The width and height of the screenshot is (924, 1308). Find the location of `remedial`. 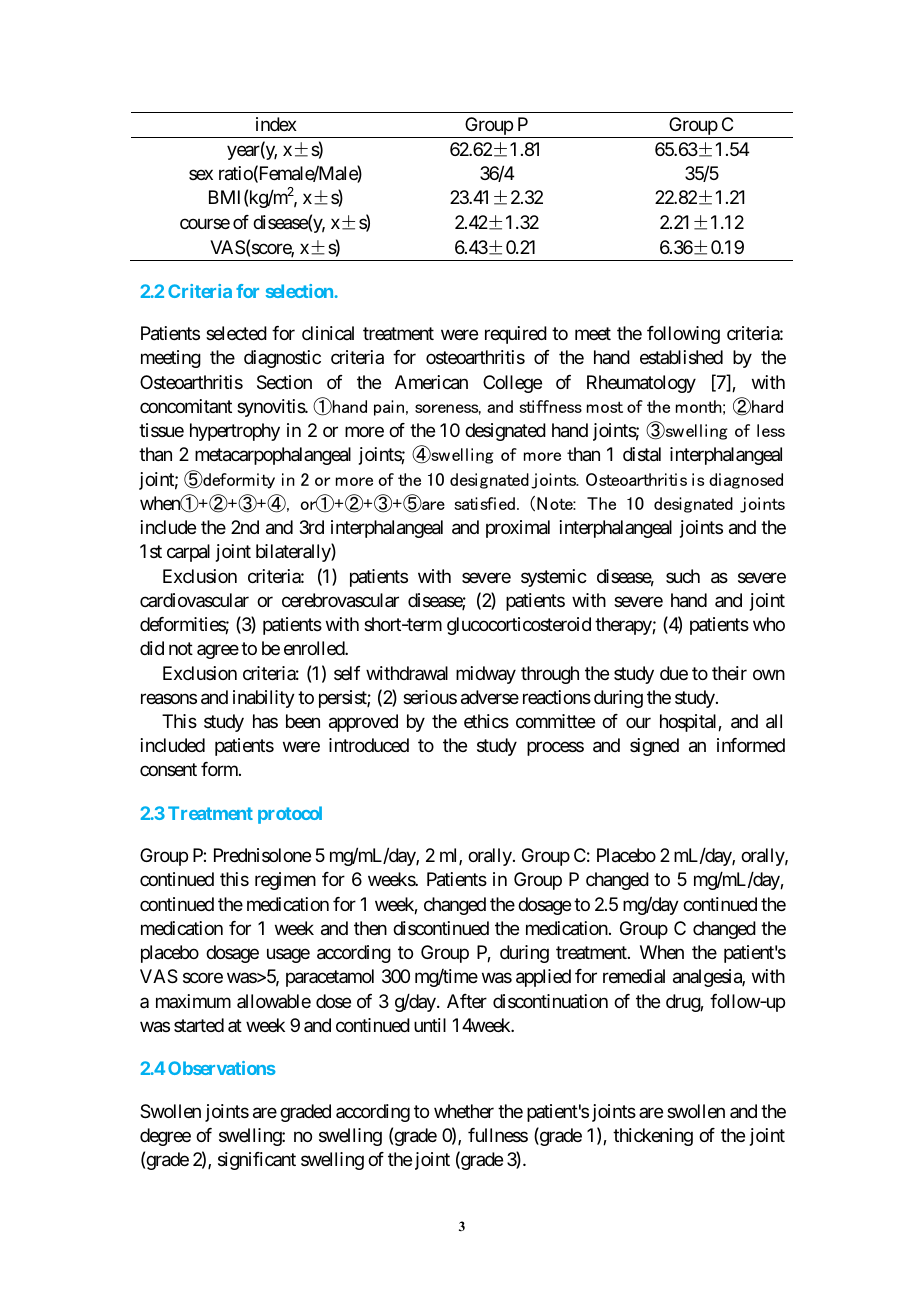

remedial is located at coordinates (634, 976).
